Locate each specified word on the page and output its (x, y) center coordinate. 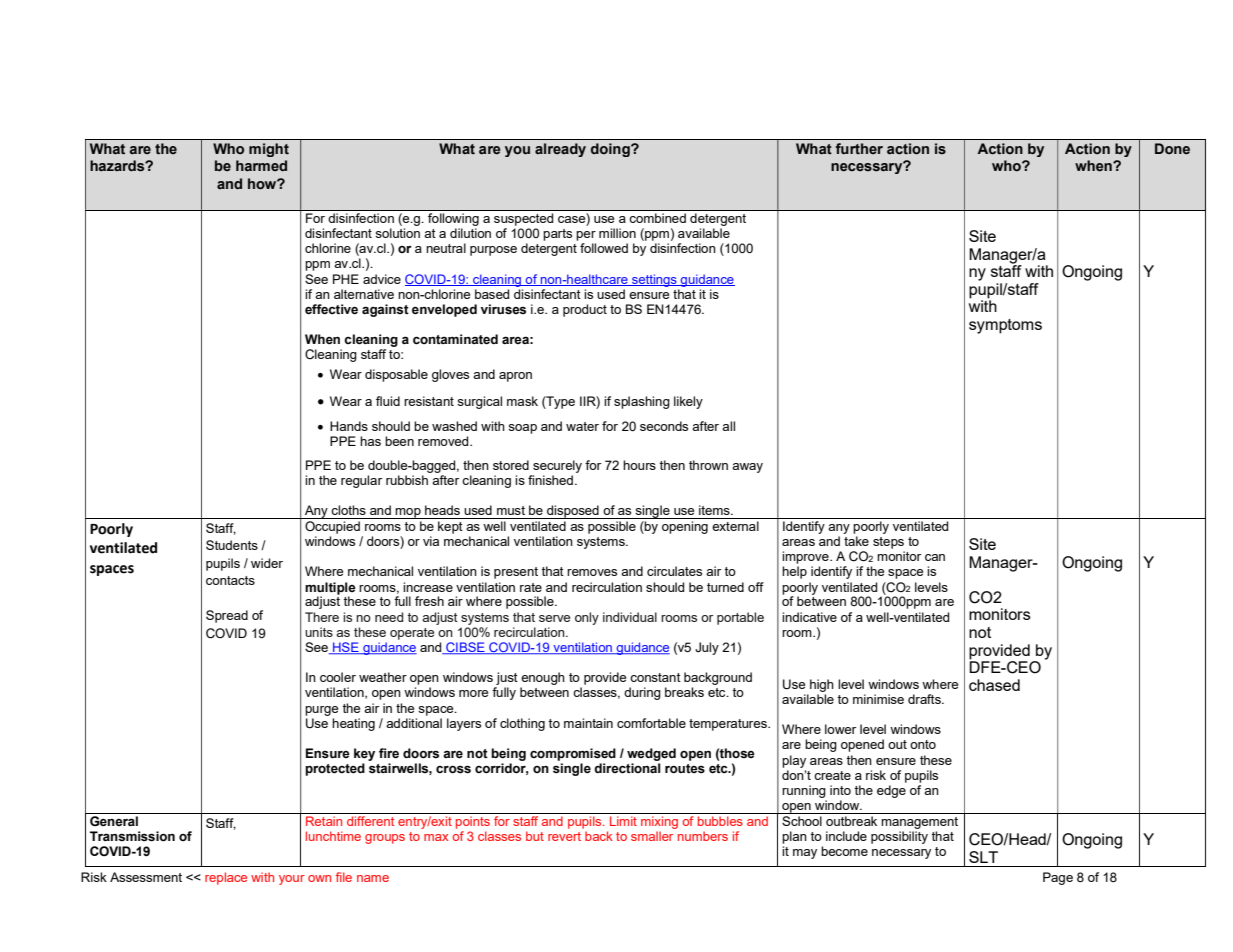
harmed (261, 165)
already (560, 150)
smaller (652, 836)
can (935, 557)
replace (226, 878)
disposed (573, 512)
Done (1172, 149)
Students (232, 545)
